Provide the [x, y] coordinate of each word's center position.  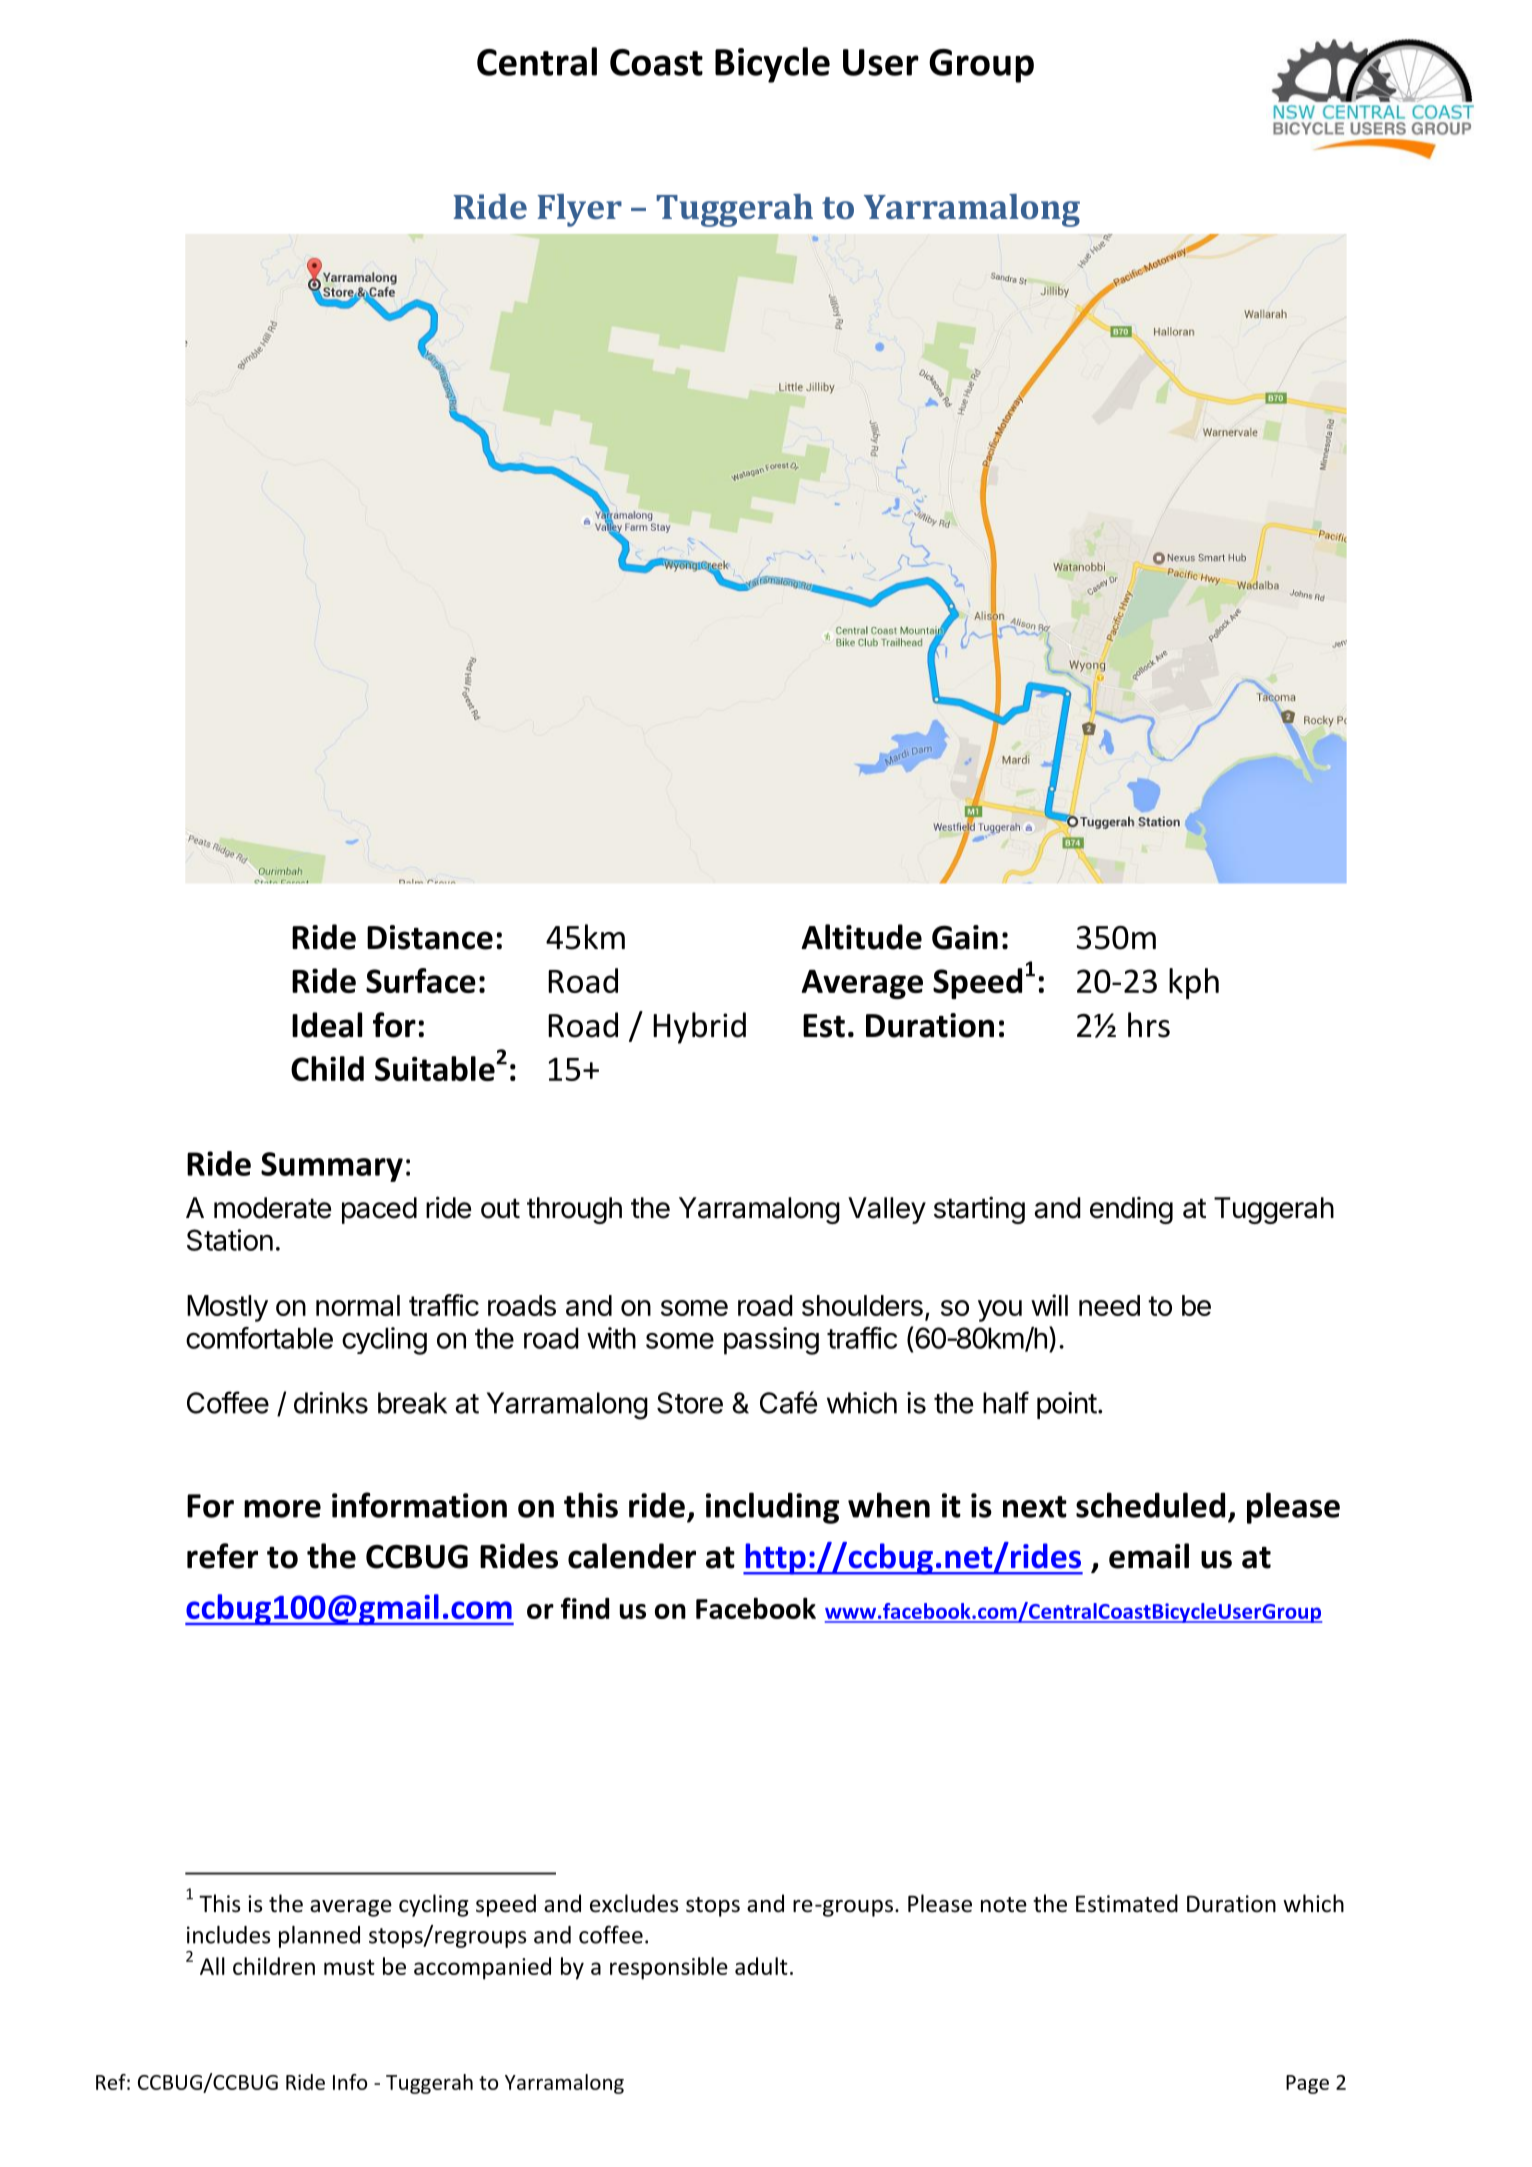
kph [1194, 983]
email [1149, 1556]
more [282, 1509]
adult [761, 1966]
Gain [965, 937]
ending [1131, 1210]
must [349, 1967]
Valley [887, 1210]
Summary [332, 1167]
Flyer [579, 210]
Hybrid [699, 1028]
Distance [430, 937]
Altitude [861, 937]
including [772, 1508]
